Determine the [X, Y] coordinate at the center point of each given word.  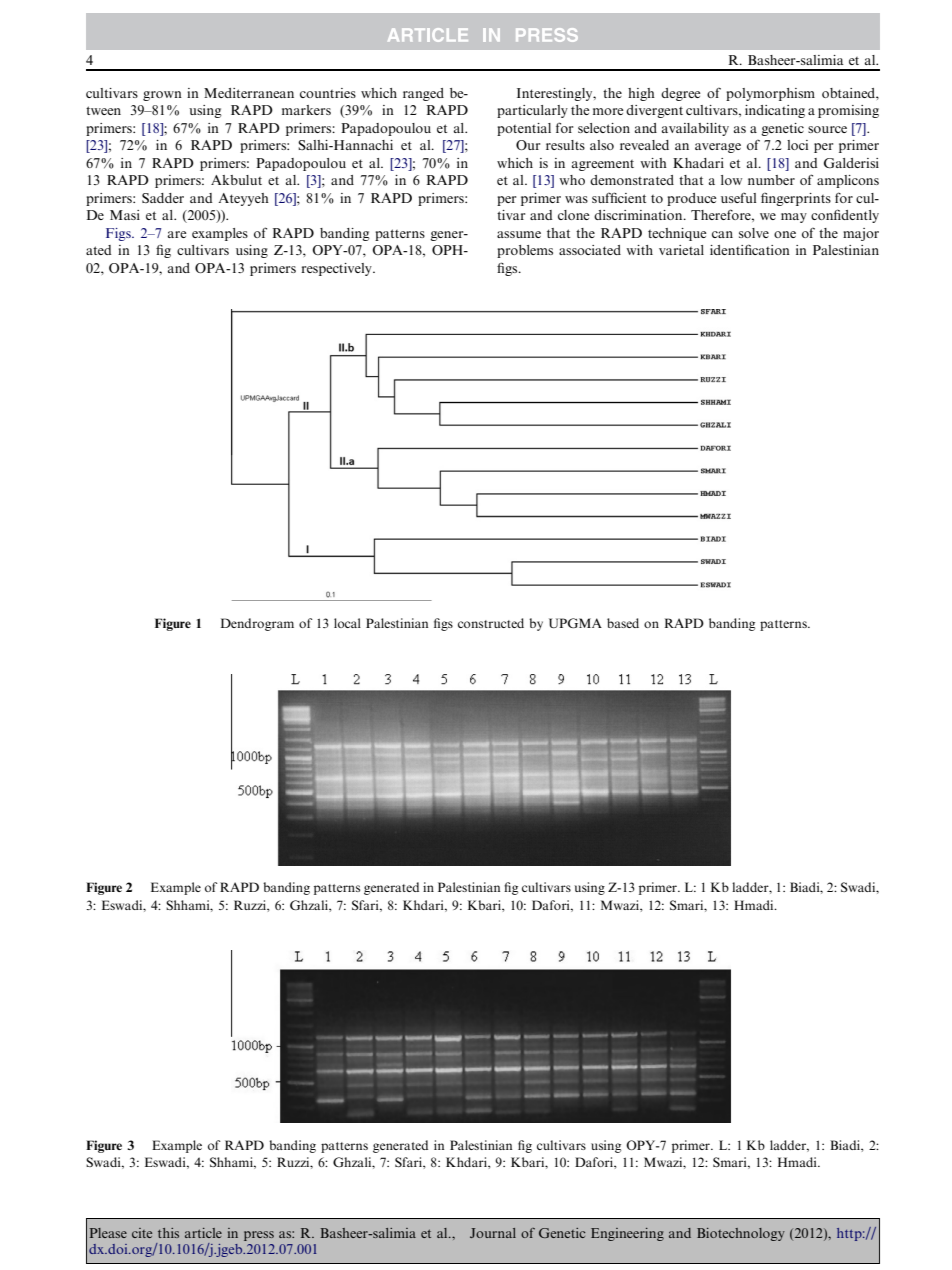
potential [524, 129]
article [203, 1233]
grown [162, 96]
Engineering [627, 1234]
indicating [775, 111]
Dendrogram [257, 624]
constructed [491, 623]
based [623, 623]
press [259, 1236]
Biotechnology [741, 1234]
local [347, 623]
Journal [493, 1233]
